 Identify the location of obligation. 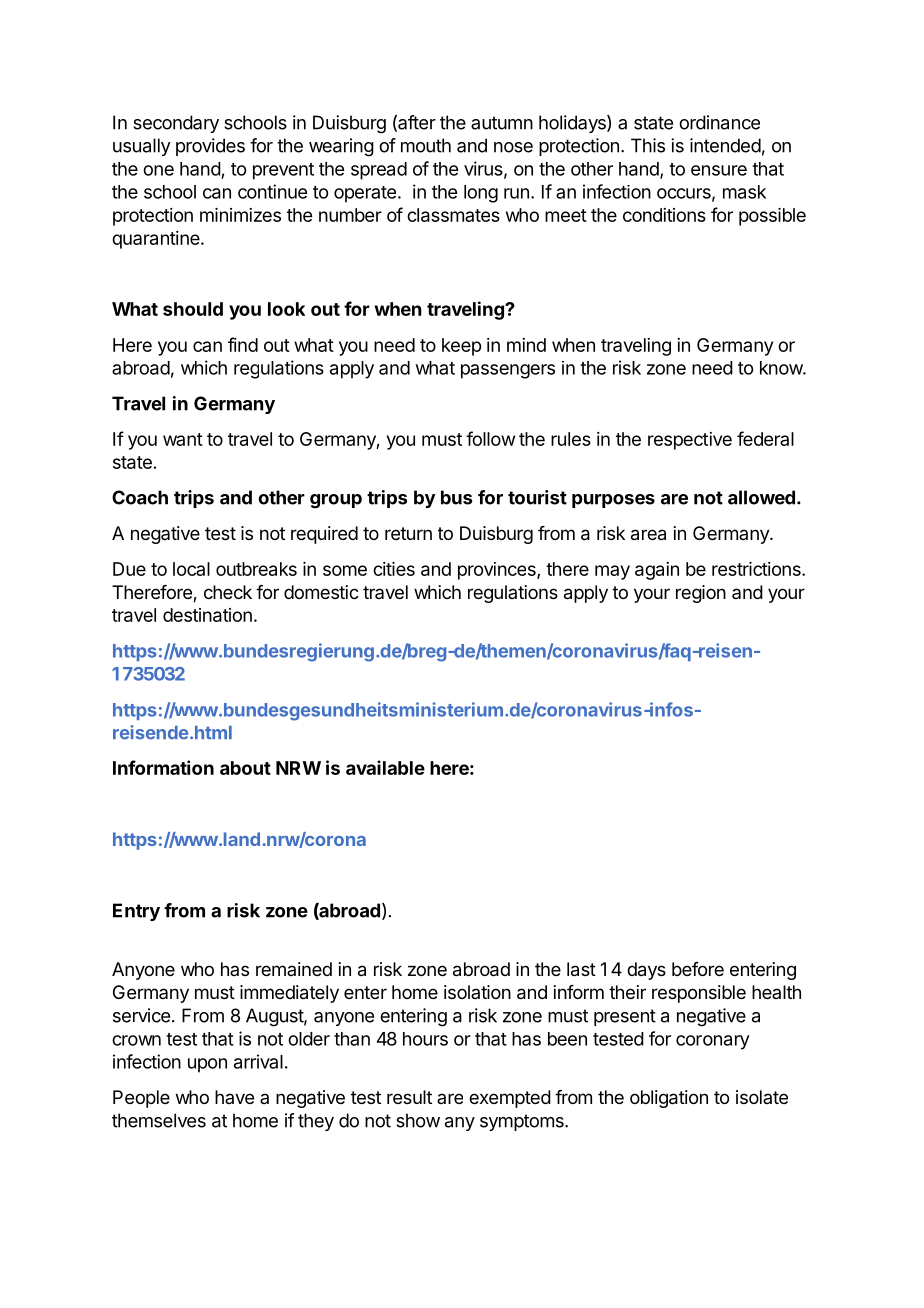
(669, 1099).
